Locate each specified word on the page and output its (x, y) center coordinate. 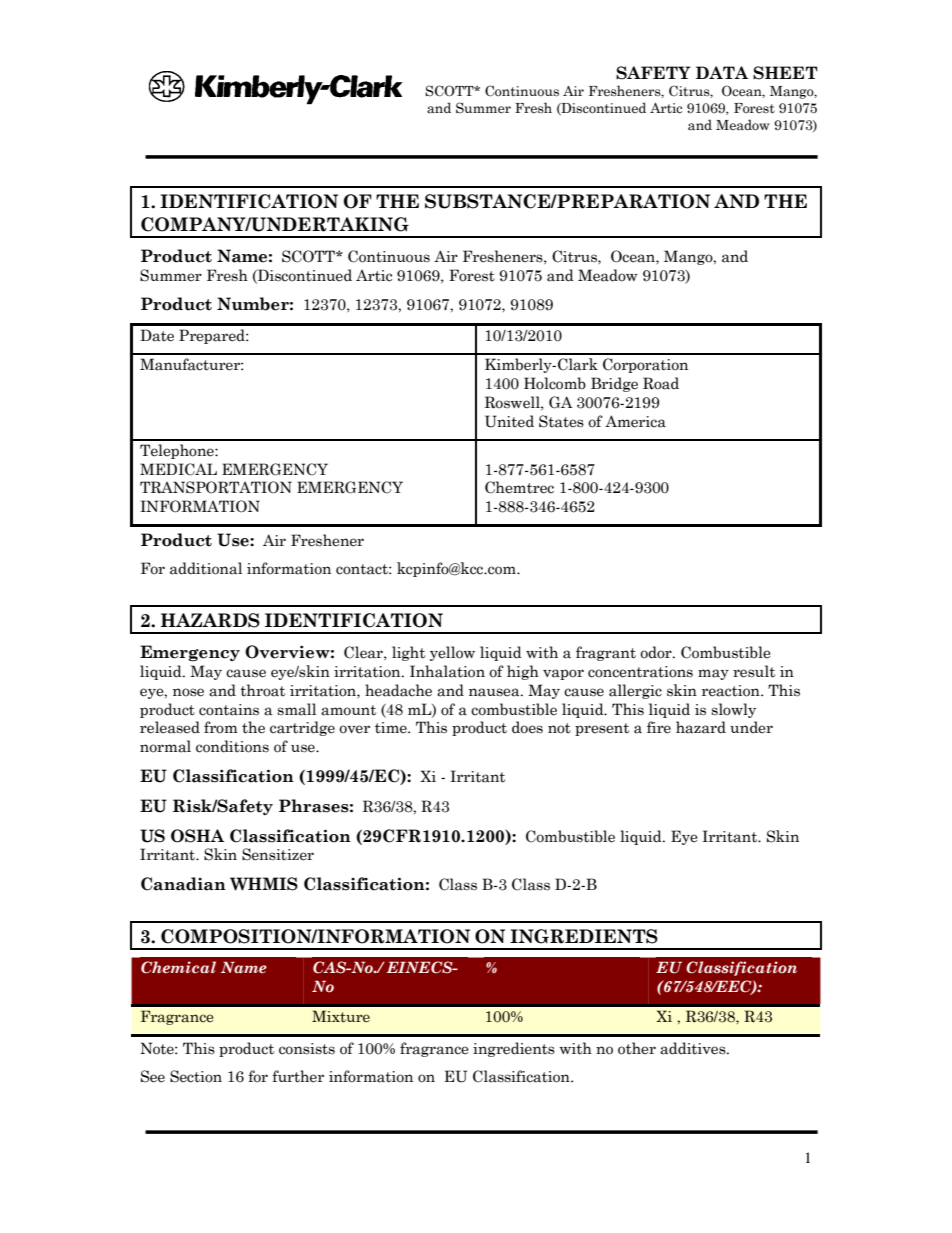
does (527, 727)
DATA (722, 72)
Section (196, 1076)
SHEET (785, 73)
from (221, 727)
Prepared (213, 336)
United (509, 421)
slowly (733, 710)
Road (661, 383)
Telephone (178, 451)
